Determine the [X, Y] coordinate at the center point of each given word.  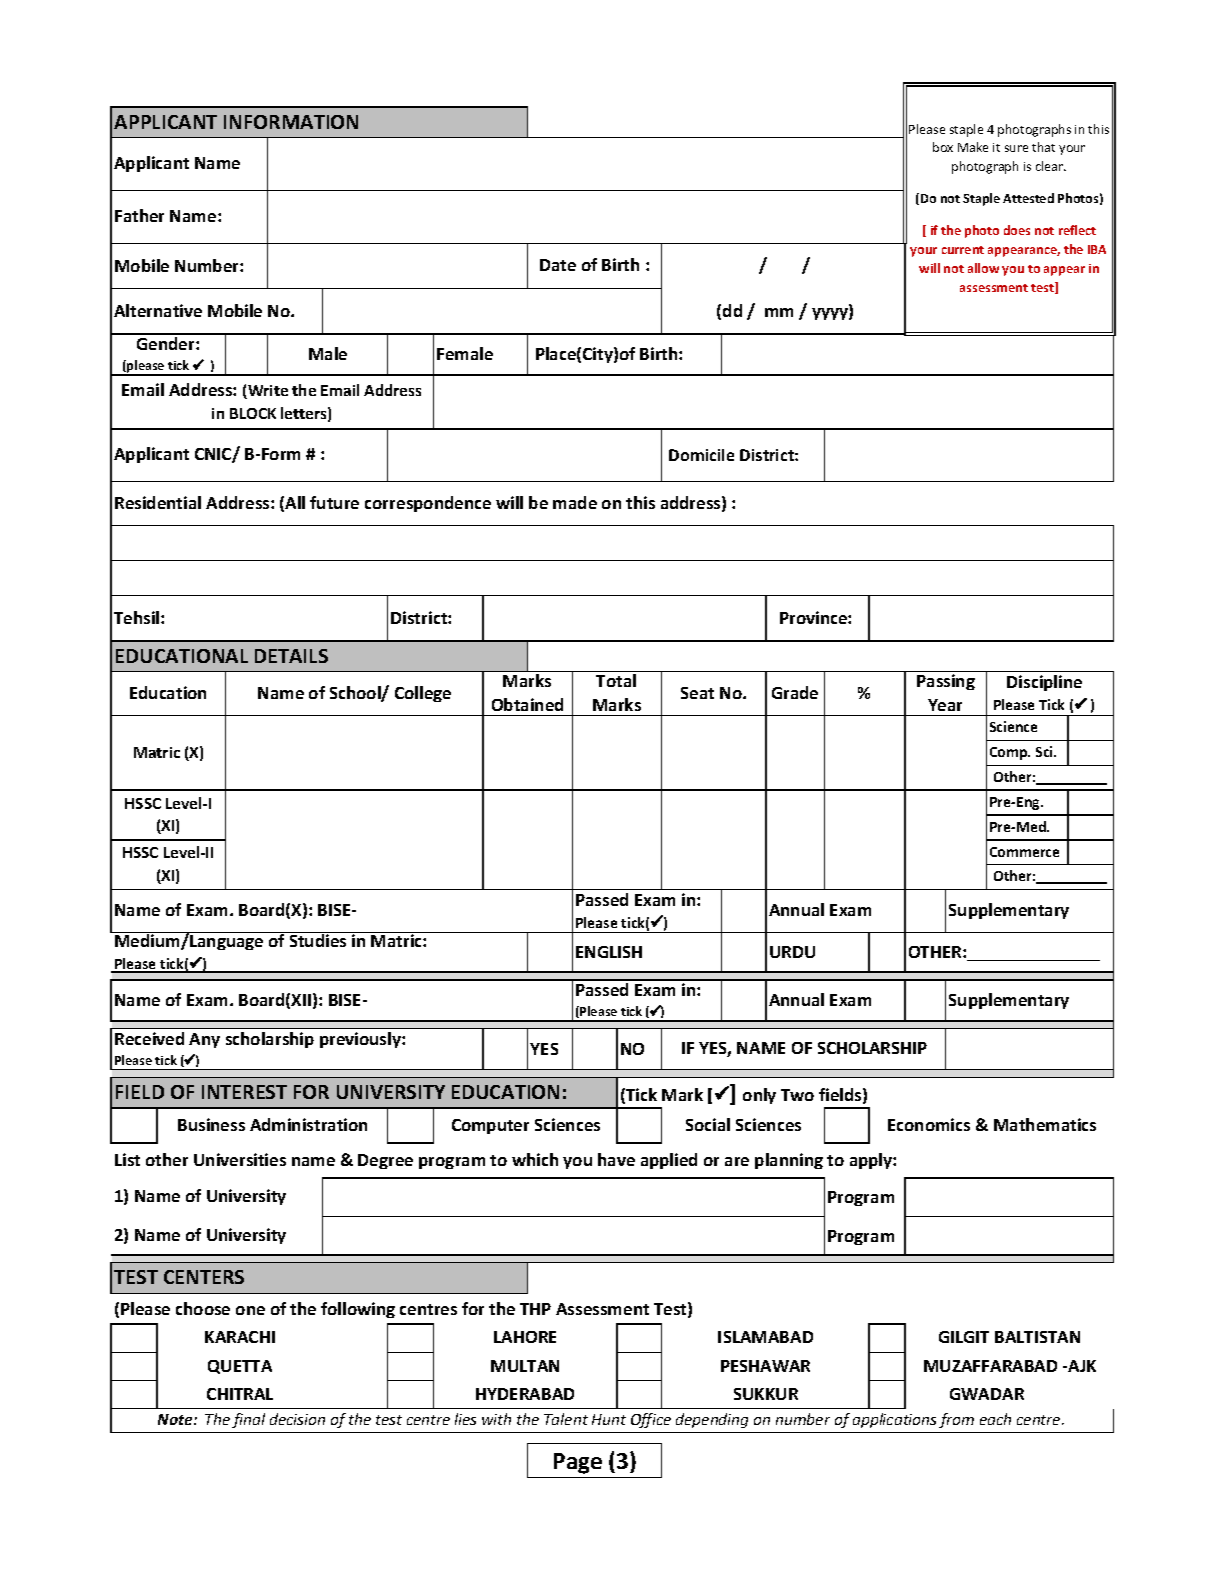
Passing [946, 682]
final [248, 1420]
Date [558, 265]
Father [139, 215]
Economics [929, 1124]
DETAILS [291, 656]
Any [204, 1040]
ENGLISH [609, 952]
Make [973, 147]
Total [616, 680]
